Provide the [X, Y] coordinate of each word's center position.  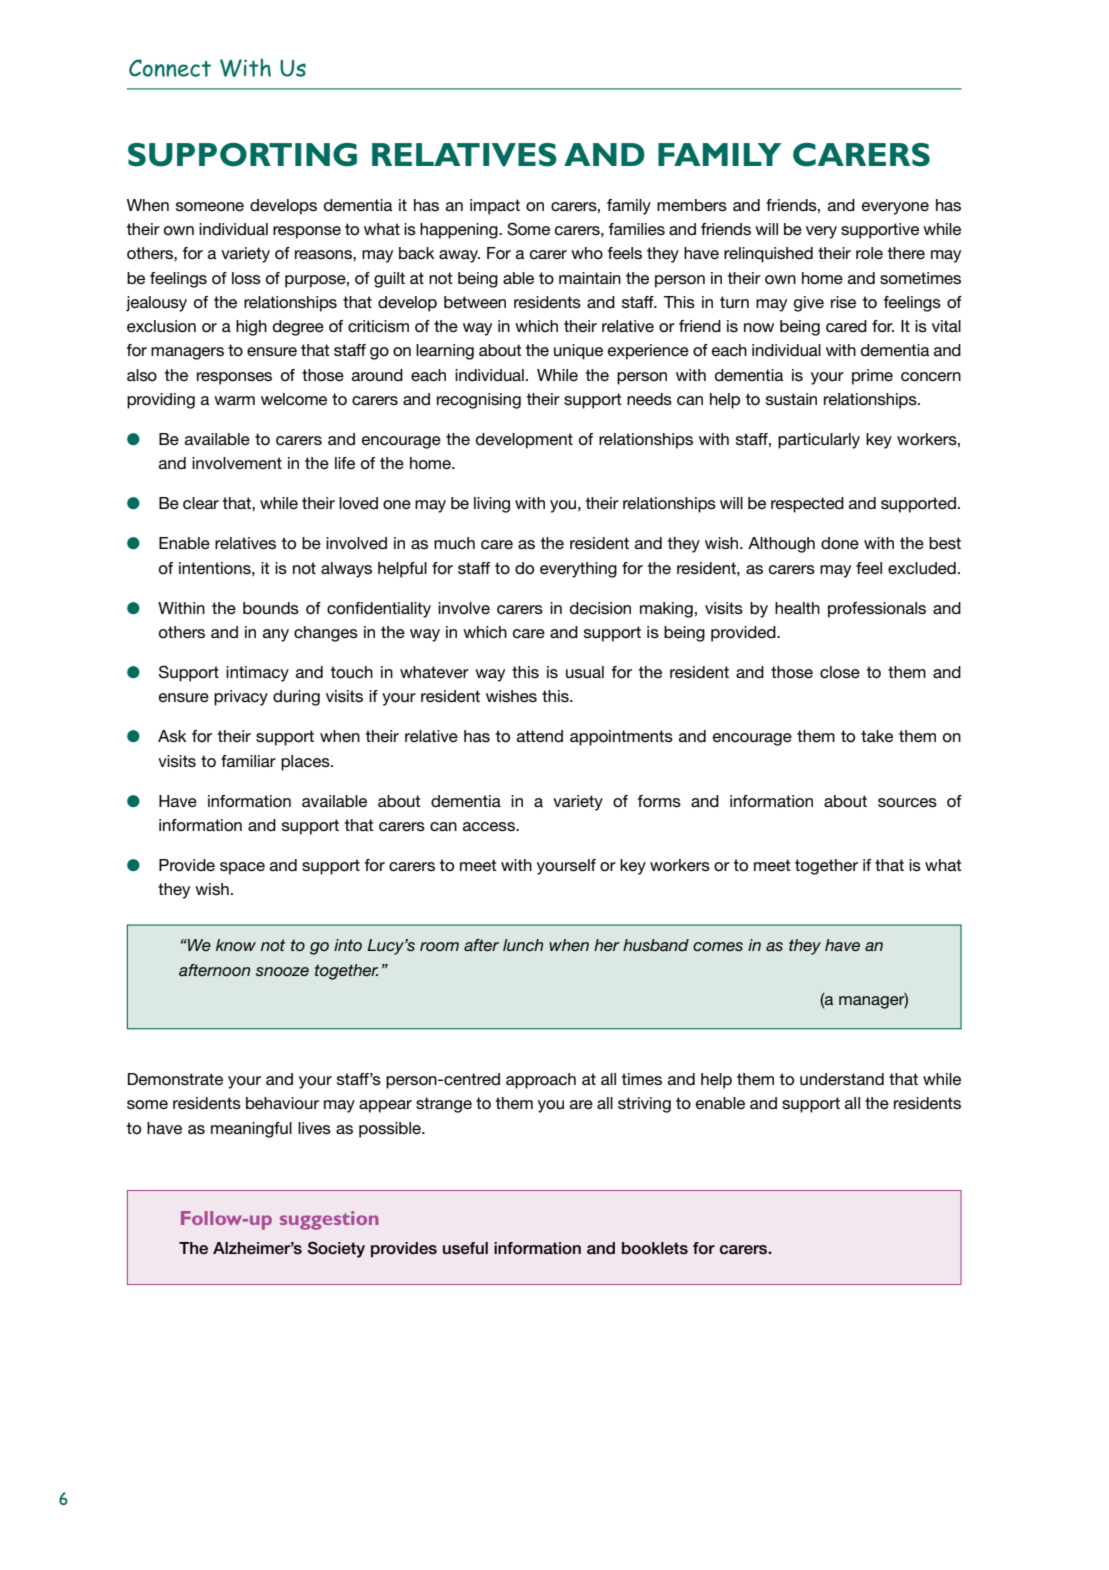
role [869, 253]
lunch [523, 945]
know [236, 945]
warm [234, 400]
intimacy [257, 674]
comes [718, 946]
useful [465, 1248]
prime [872, 377]
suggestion [329, 1220]
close [840, 672]
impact [495, 207]
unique [578, 352]
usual [585, 672]
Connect [170, 68]
